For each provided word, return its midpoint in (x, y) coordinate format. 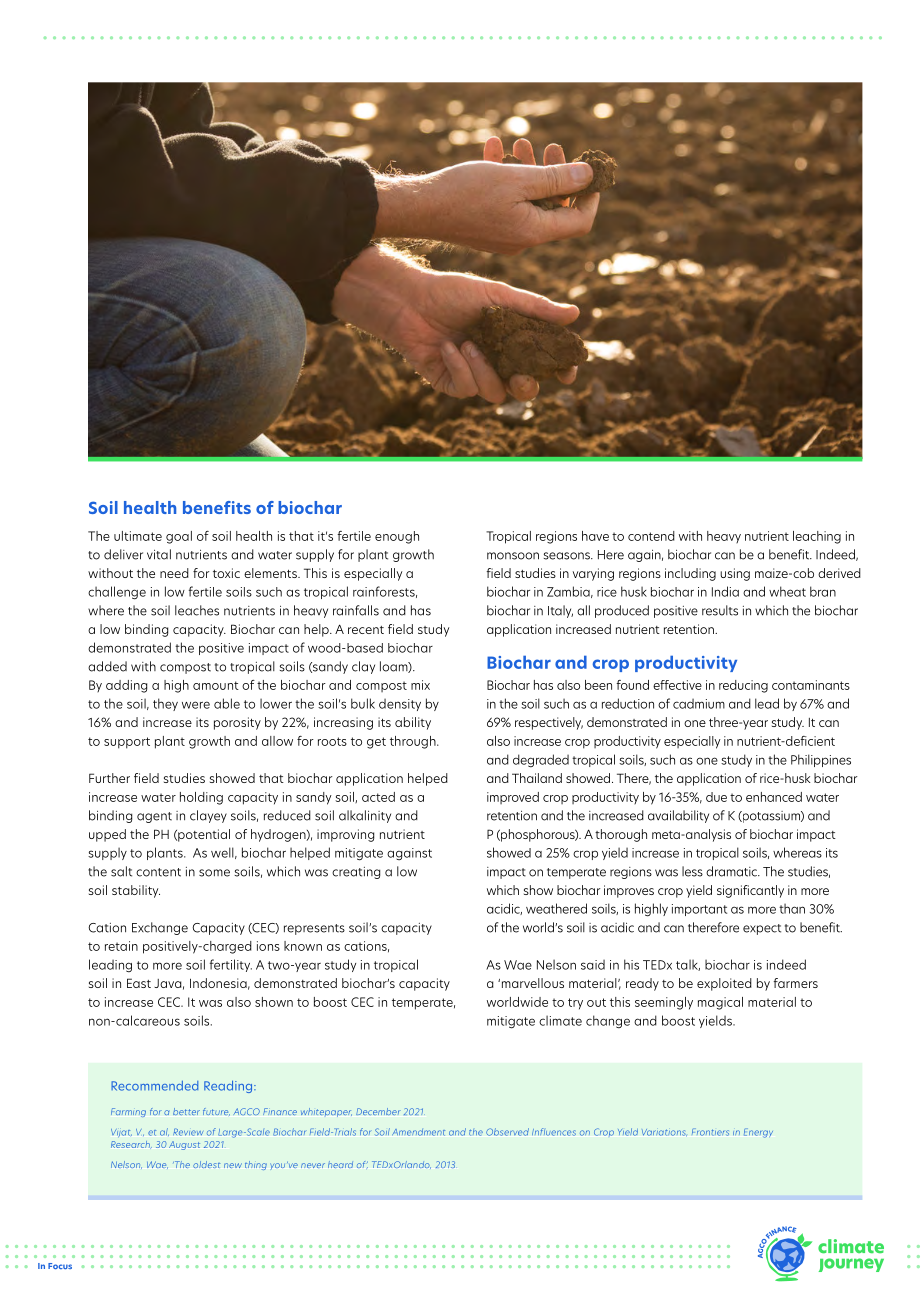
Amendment (418, 1132)
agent (154, 817)
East (139, 983)
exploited (724, 984)
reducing (743, 686)
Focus (60, 1266)
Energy (758, 1133)
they (165, 704)
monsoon (513, 556)
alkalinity (365, 816)
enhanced (774, 797)
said (593, 965)
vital (159, 554)
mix (420, 685)
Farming (128, 1112)
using (735, 574)
